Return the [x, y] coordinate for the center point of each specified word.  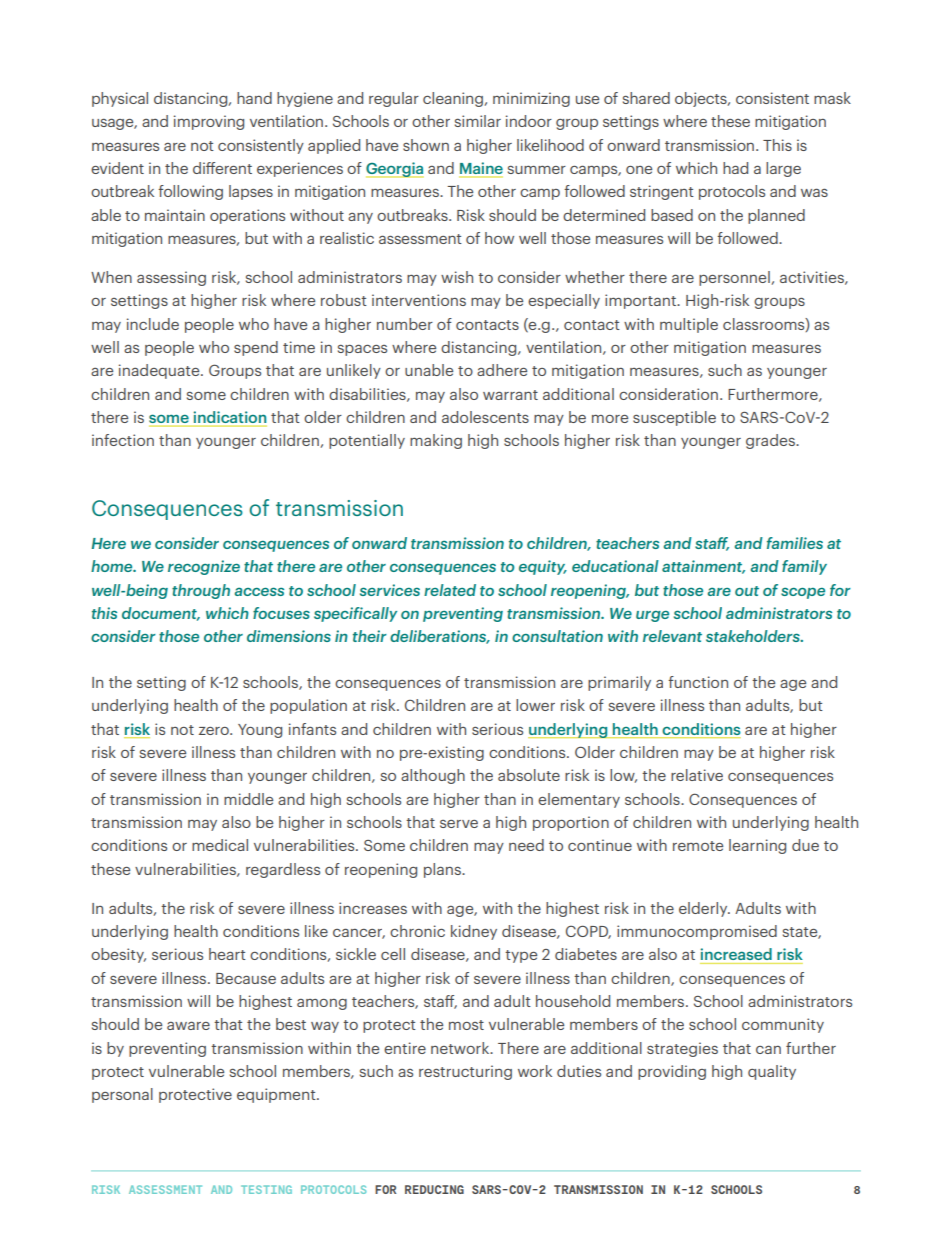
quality [772, 1072]
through [201, 591]
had [735, 168]
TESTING [266, 1189]
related [450, 590]
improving [209, 122]
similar [478, 121]
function [698, 682]
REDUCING [434, 1189]
